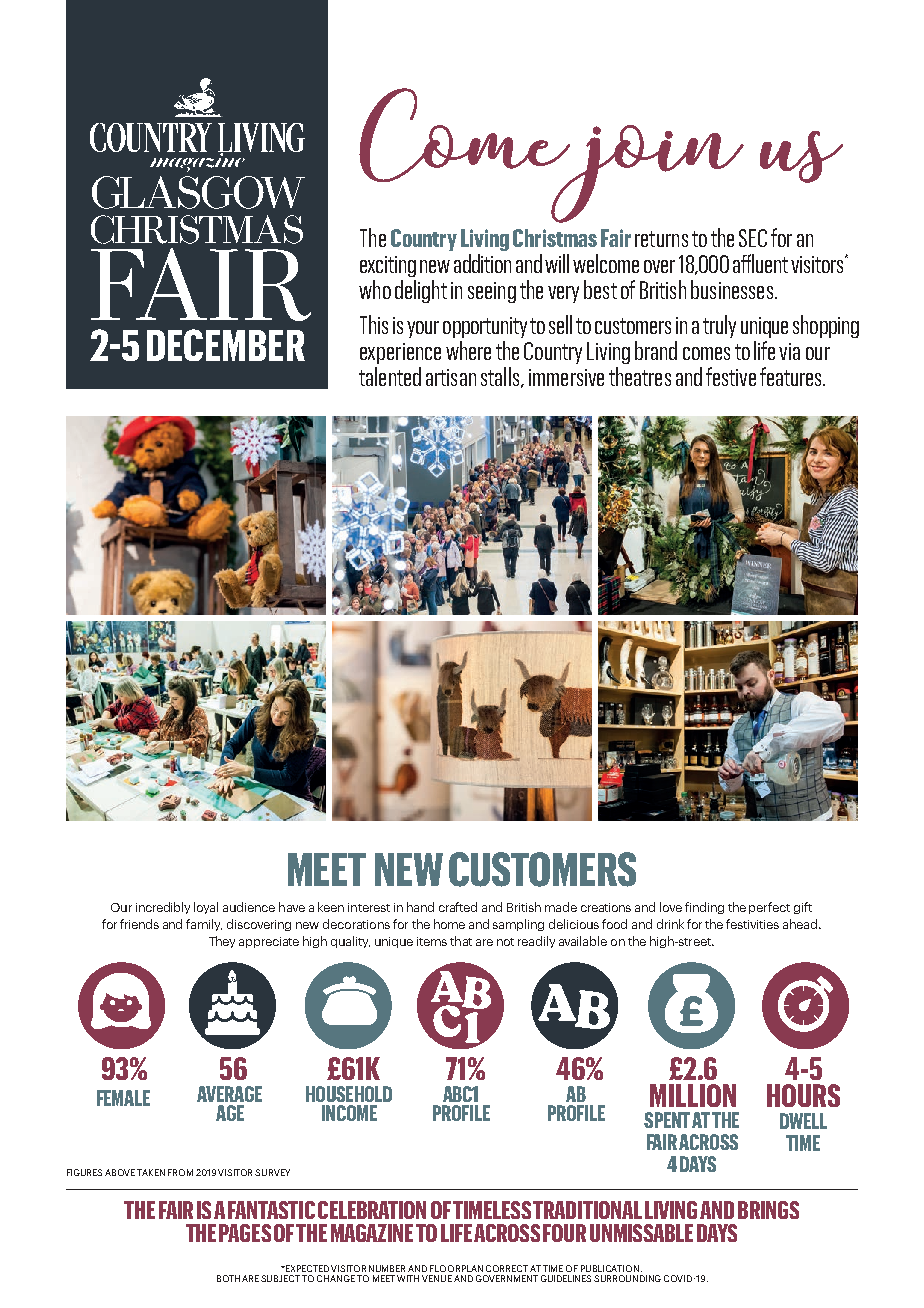 The width and height of the screenshot is (924, 1308). What do you see at coordinates (228, 1278) in the screenshot?
I see `BOTH` at bounding box center [228, 1278].
